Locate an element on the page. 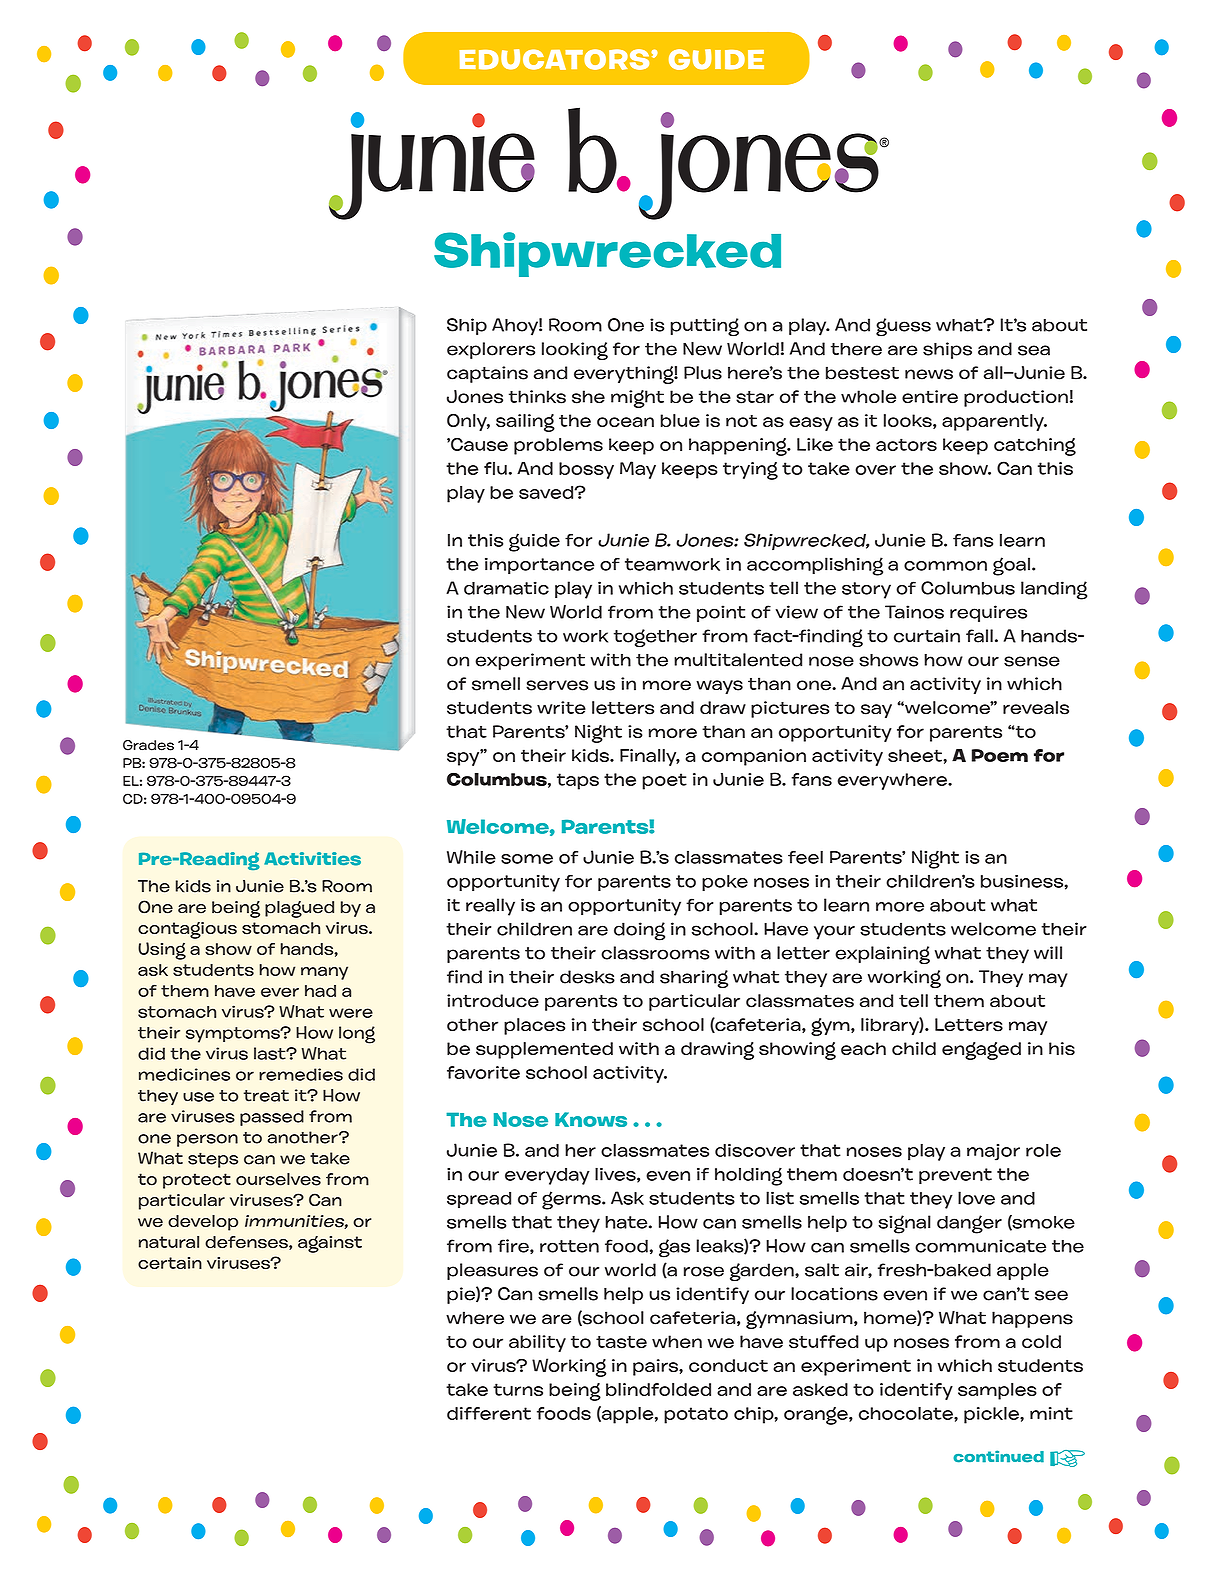 The height and width of the image is (1579, 1220). EDUCATORS is located at coordinates (555, 59).
